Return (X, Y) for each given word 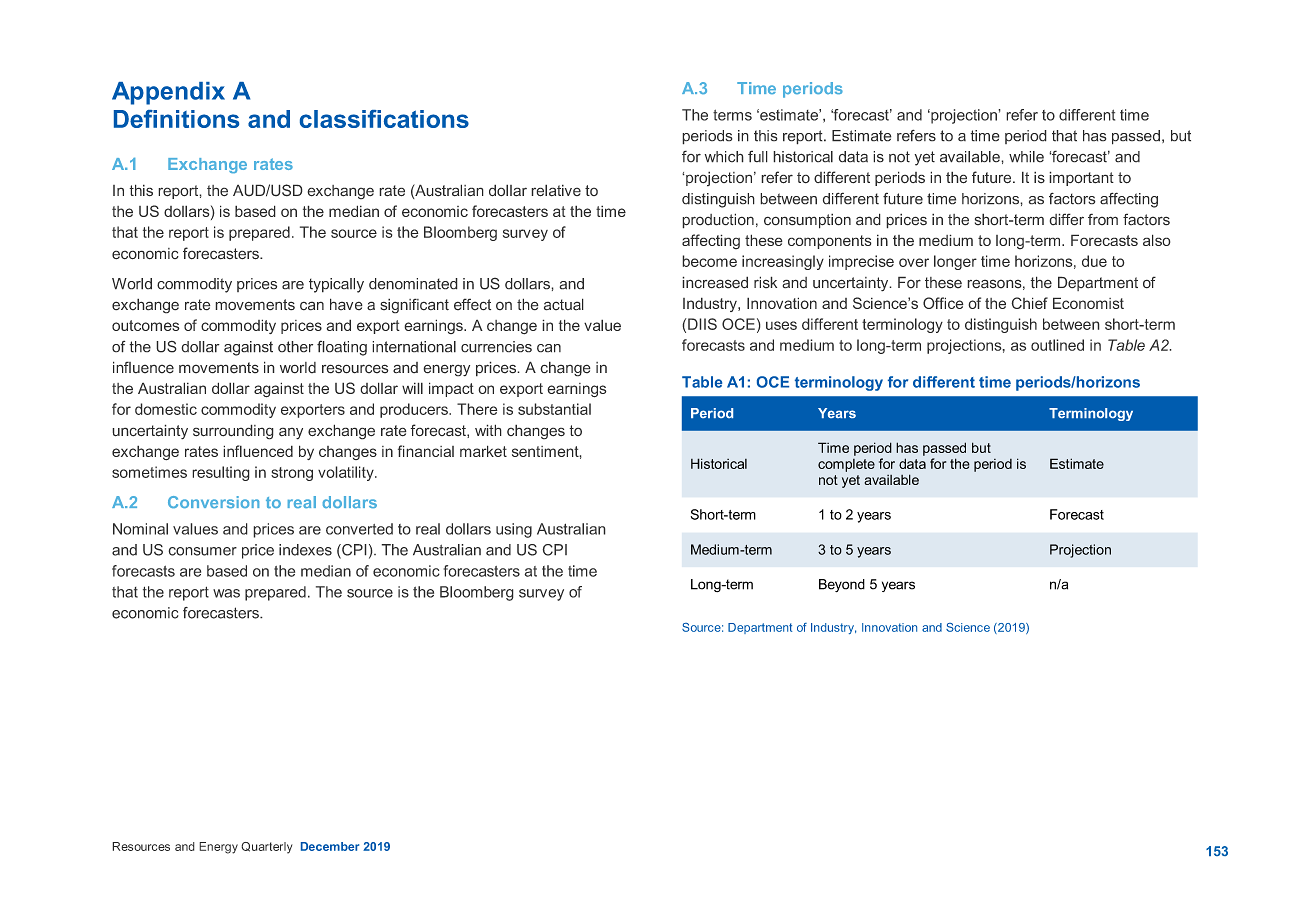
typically (336, 285)
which (724, 157)
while (1026, 157)
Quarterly (267, 848)
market (483, 451)
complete (846, 465)
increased (715, 282)
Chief (1029, 303)
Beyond (842, 585)
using (514, 530)
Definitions (176, 119)
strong (292, 474)
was (226, 593)
